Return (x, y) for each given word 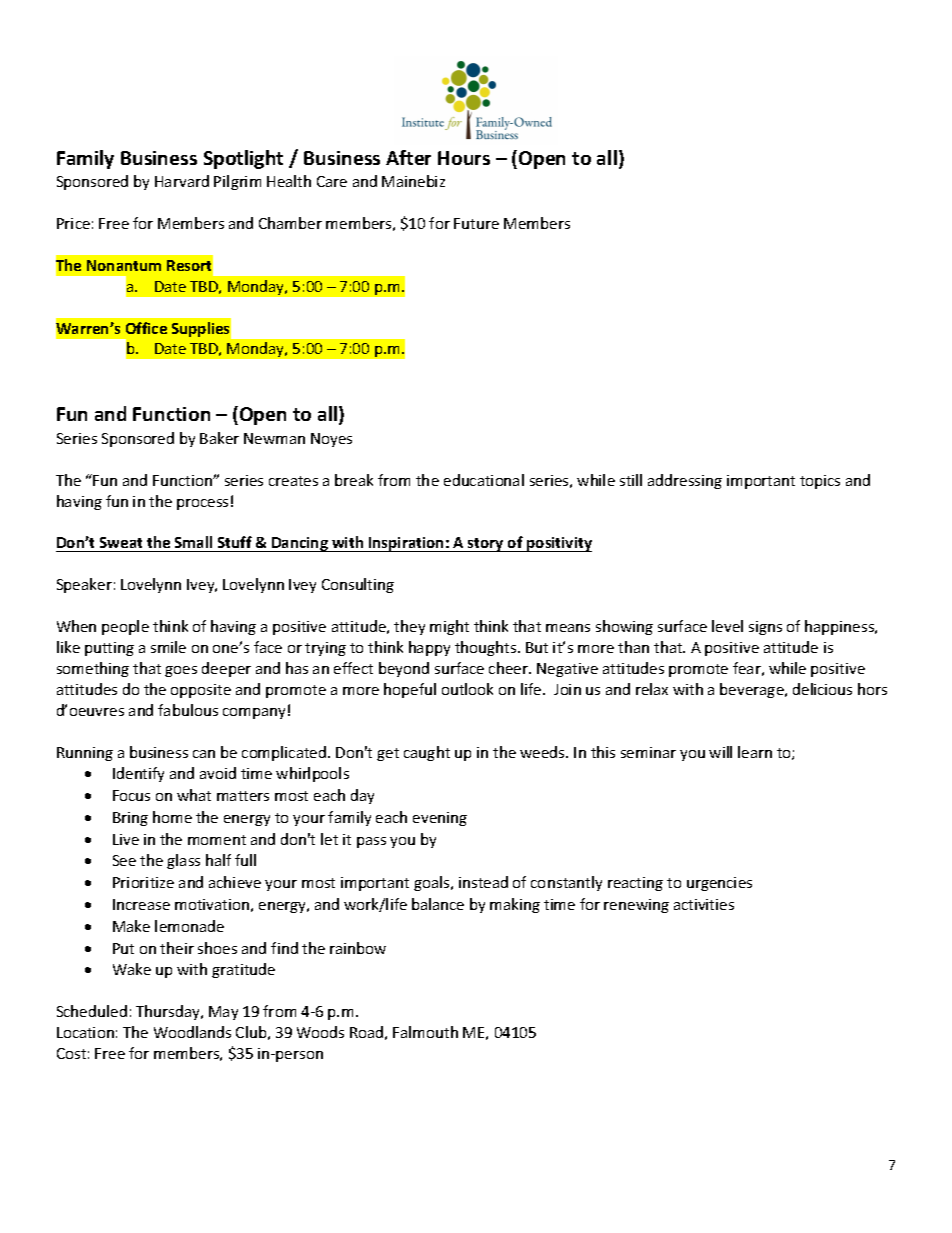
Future (476, 223)
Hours (464, 158)
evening (440, 819)
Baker (219, 438)
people (125, 627)
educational (484, 480)
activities (704, 904)
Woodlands (192, 1032)
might (449, 627)
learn (755, 752)
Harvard (182, 181)
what (194, 795)
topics (820, 482)
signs (765, 628)
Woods (320, 1032)
